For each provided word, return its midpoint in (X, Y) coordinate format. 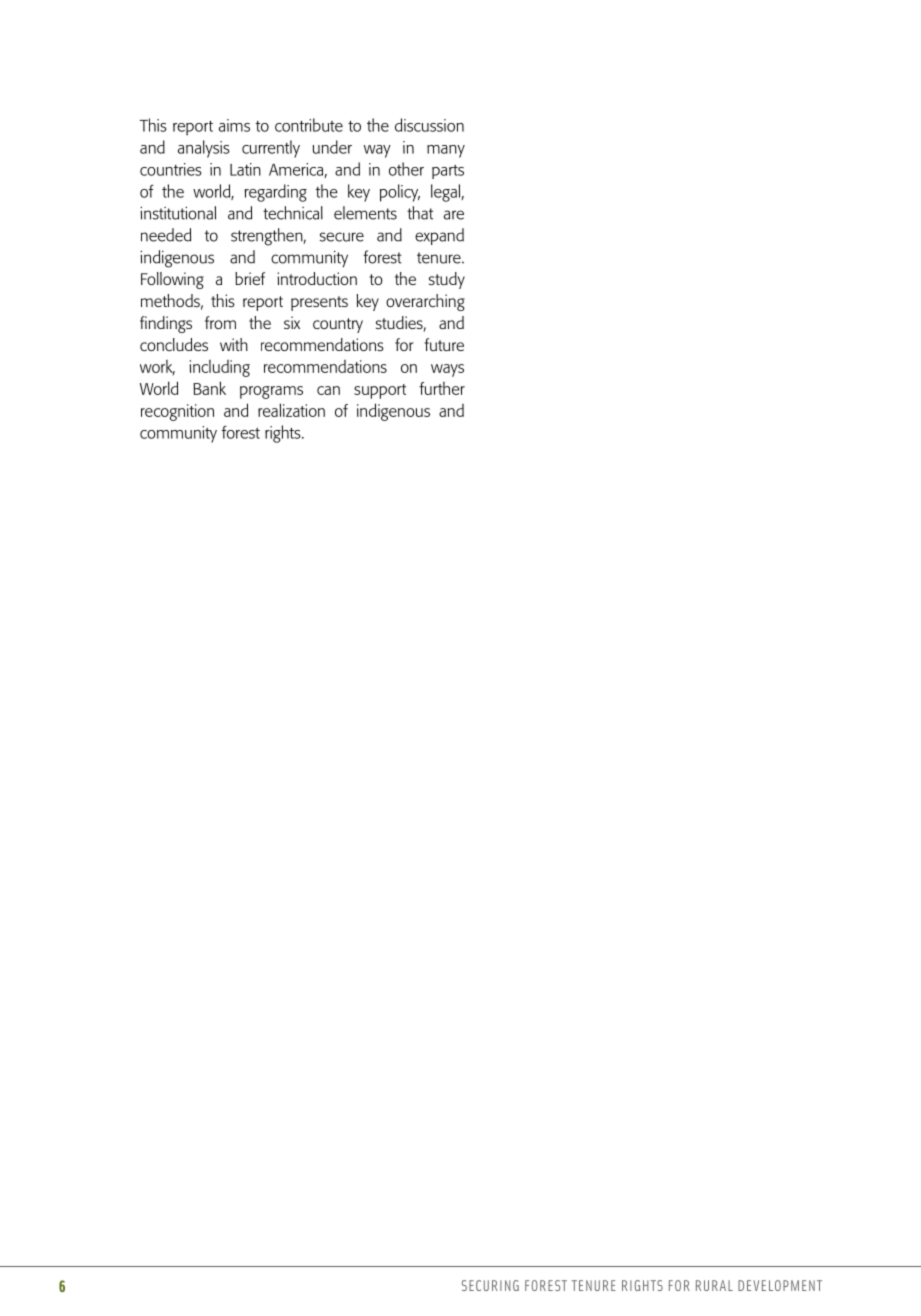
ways (447, 370)
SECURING (490, 1285)
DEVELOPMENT (780, 1285)
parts (448, 172)
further (442, 388)
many (446, 151)
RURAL (714, 1285)
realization (291, 410)
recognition (177, 412)
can (328, 390)
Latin (245, 169)
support (380, 391)
